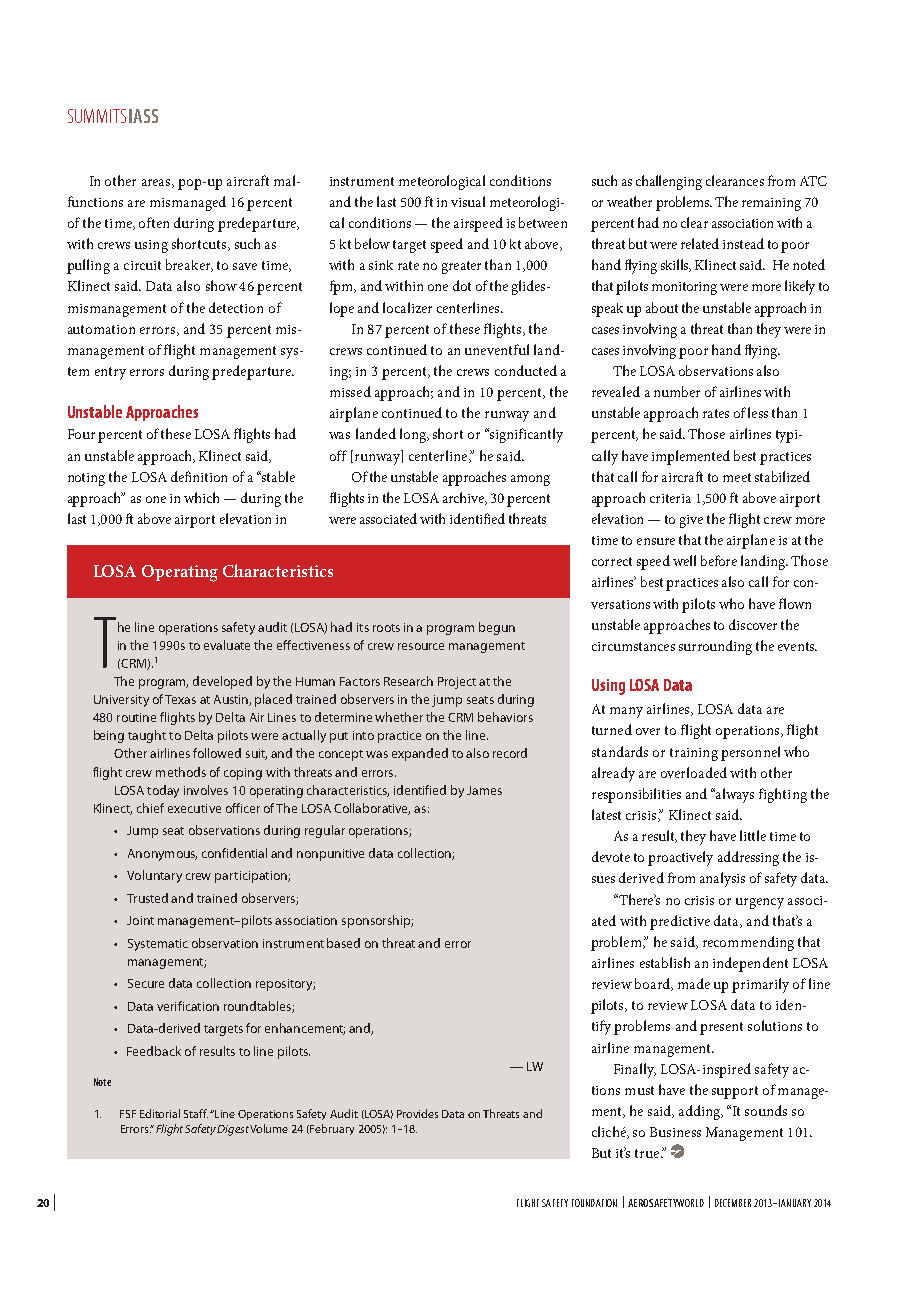 The height and width of the page is (1308, 924). What do you see at coordinates (160, 1113) in the page?
I see `Editorial` at bounding box center [160, 1113].
